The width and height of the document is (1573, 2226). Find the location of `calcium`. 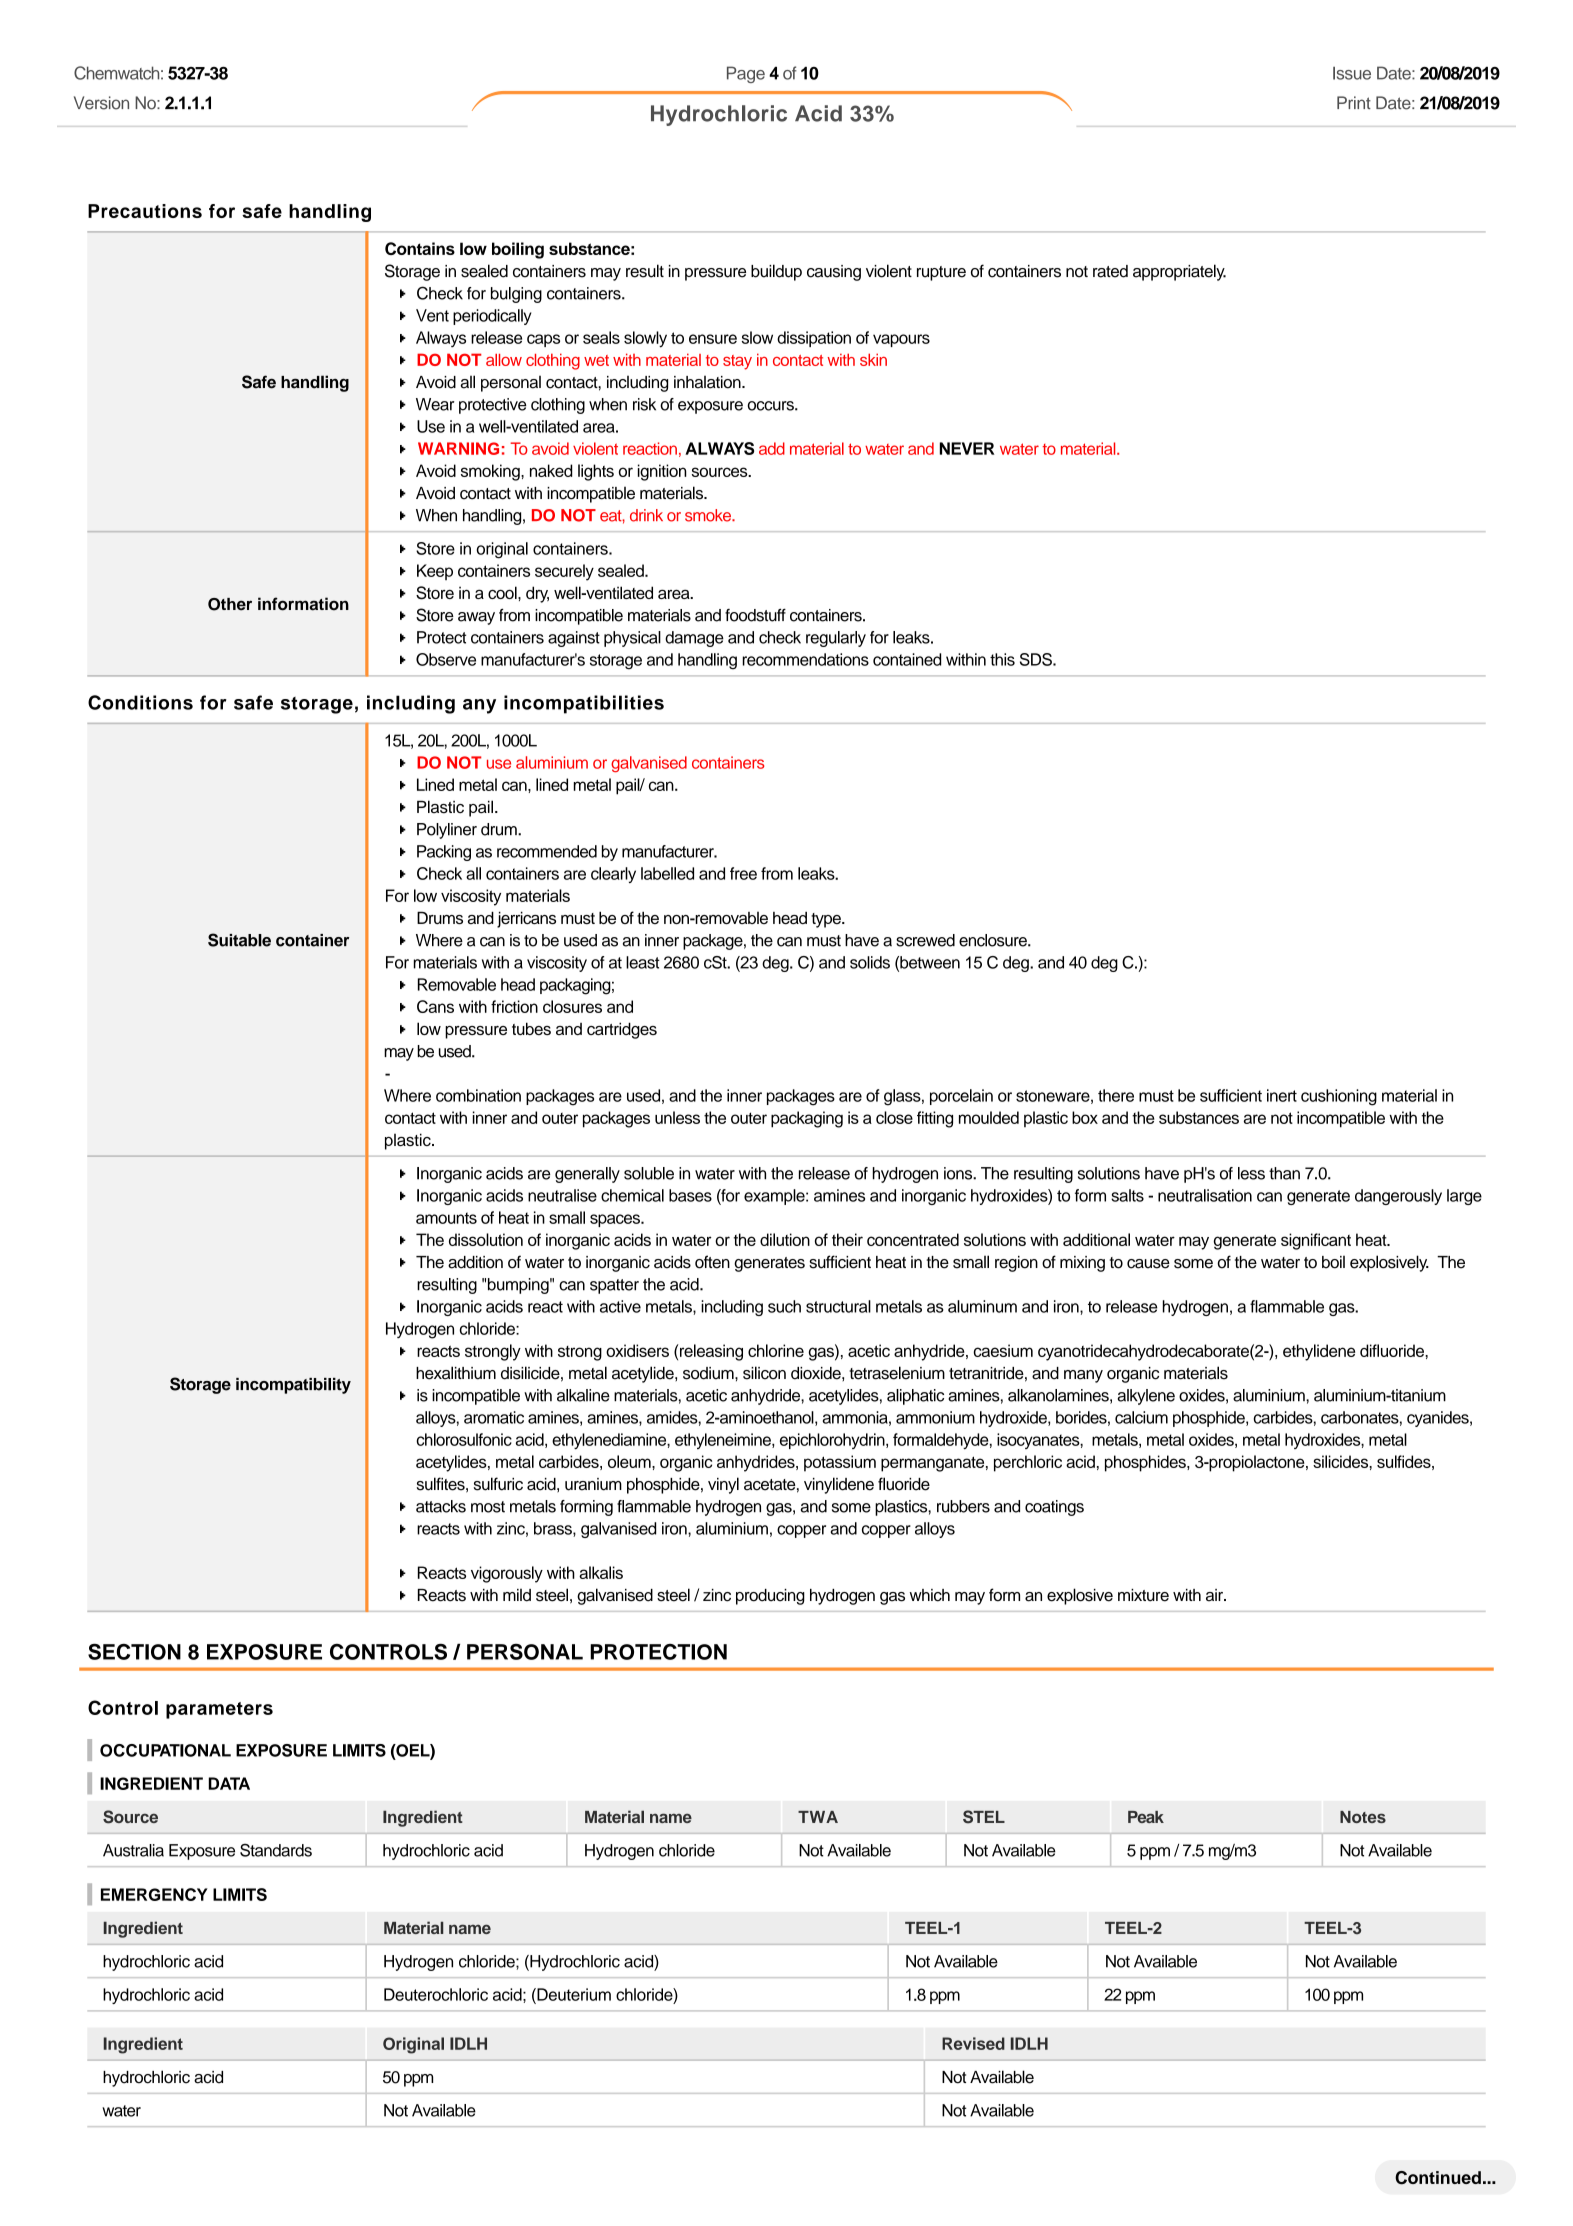

calcium is located at coordinates (1141, 1417).
